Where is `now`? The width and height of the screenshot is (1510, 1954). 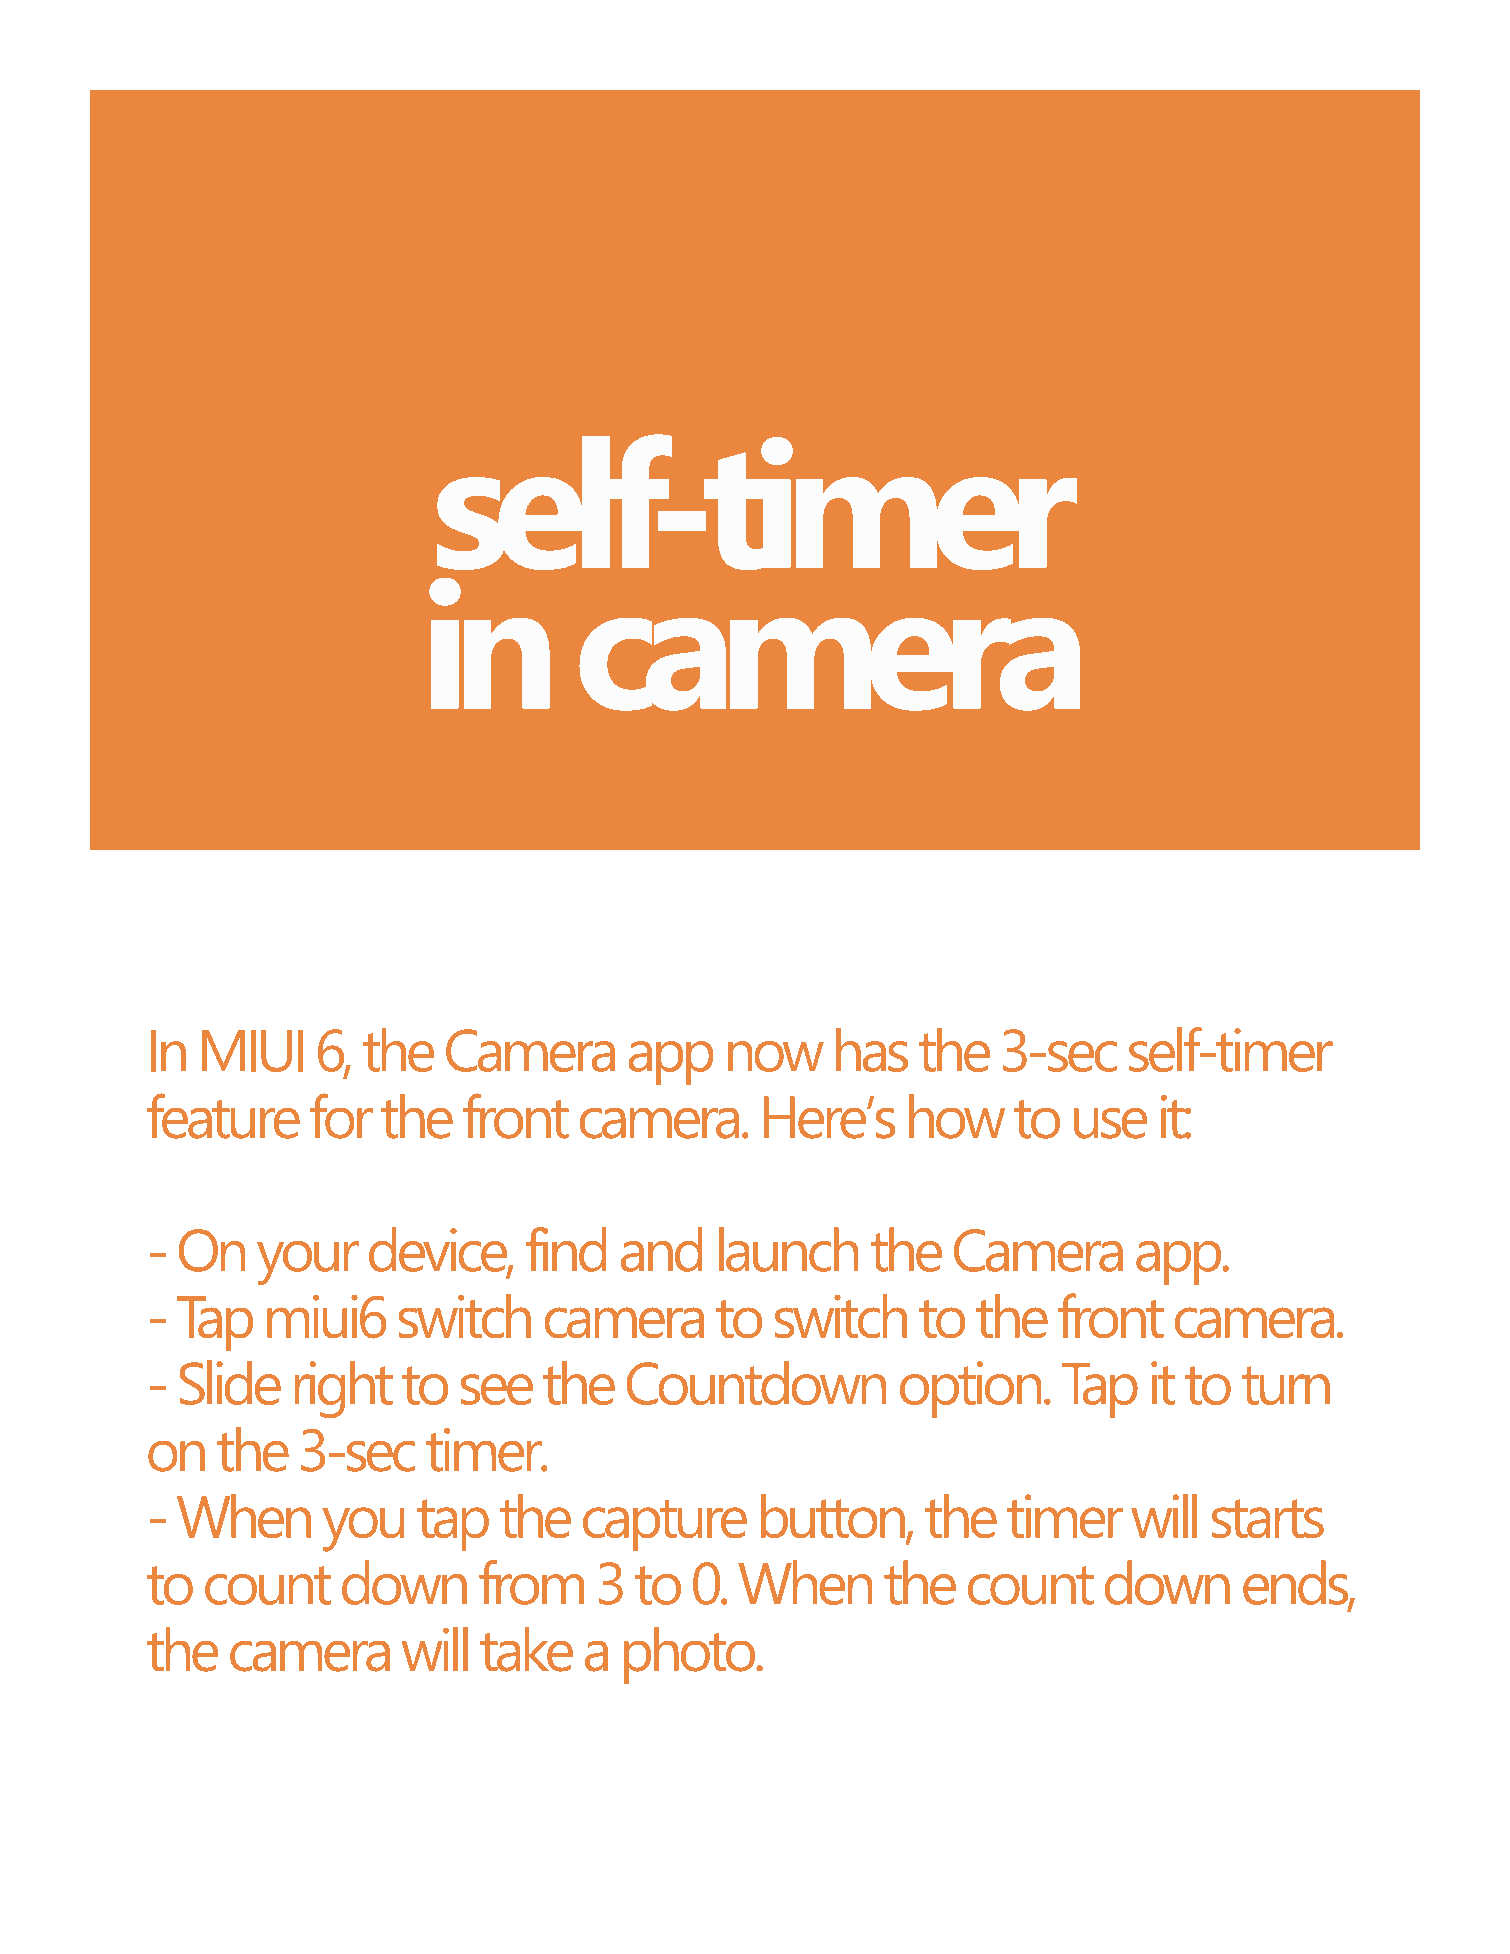 now is located at coordinates (776, 1056).
